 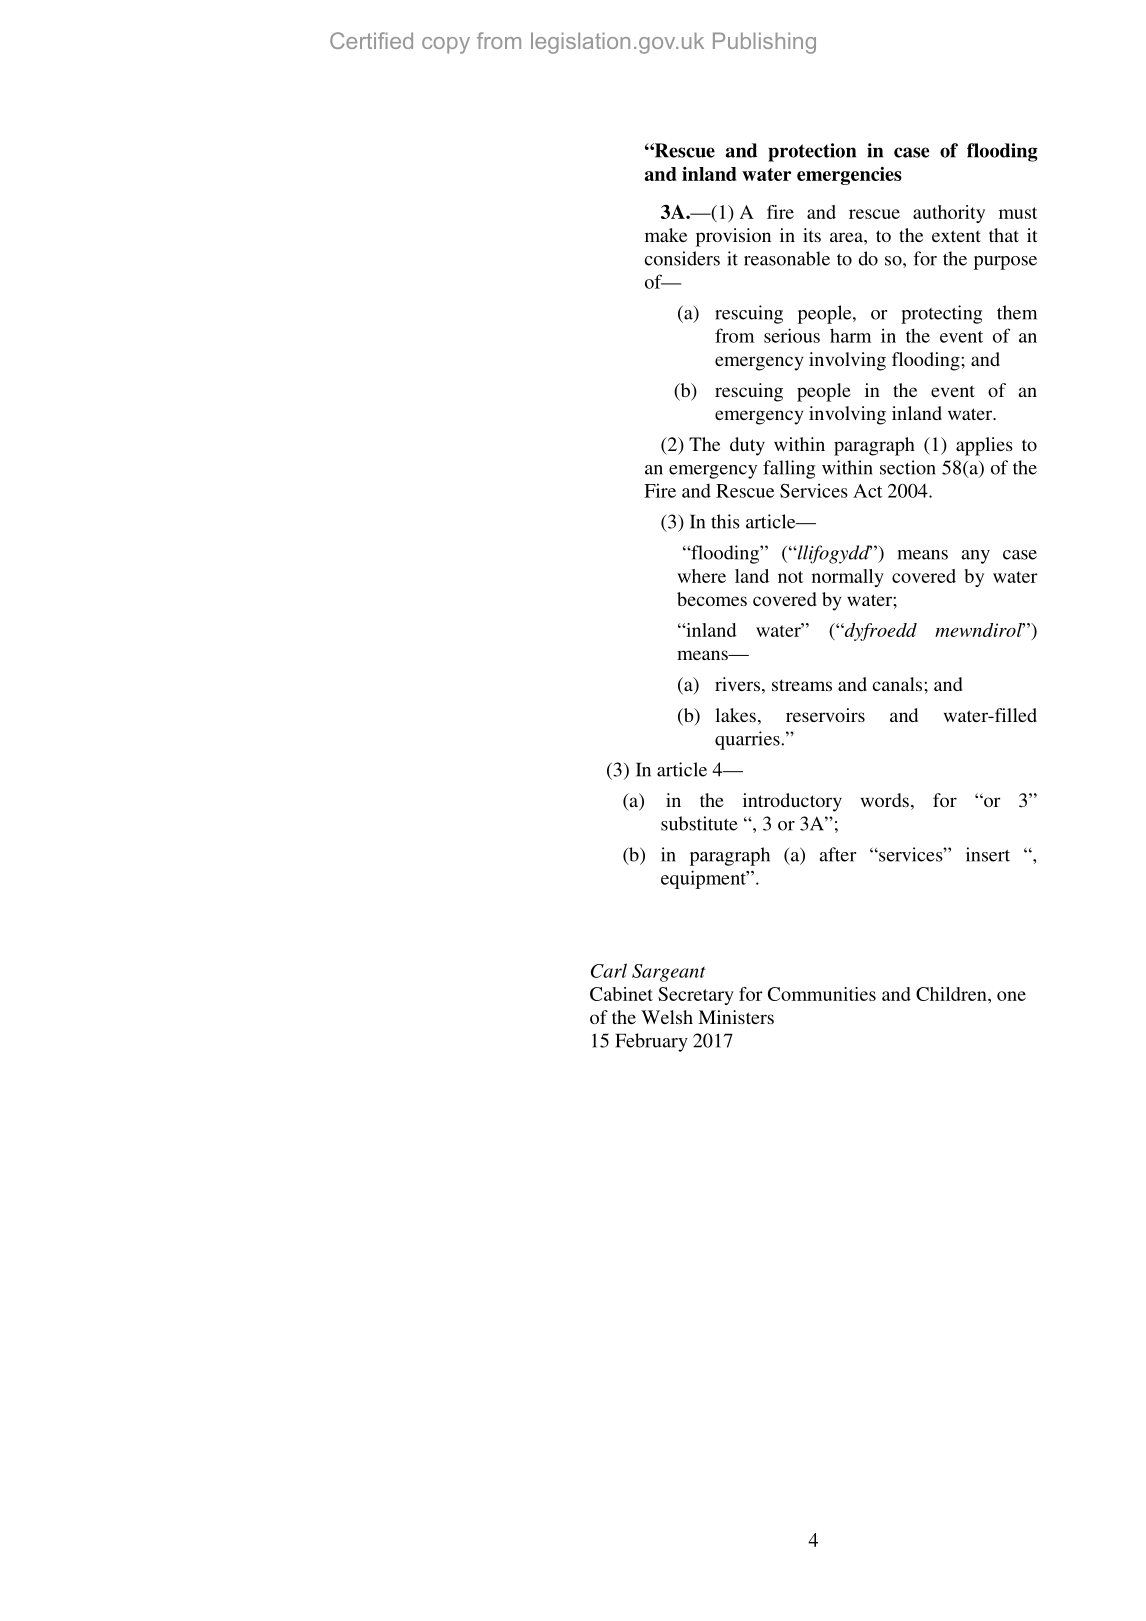 I want to click on Carl, so click(x=609, y=970).
